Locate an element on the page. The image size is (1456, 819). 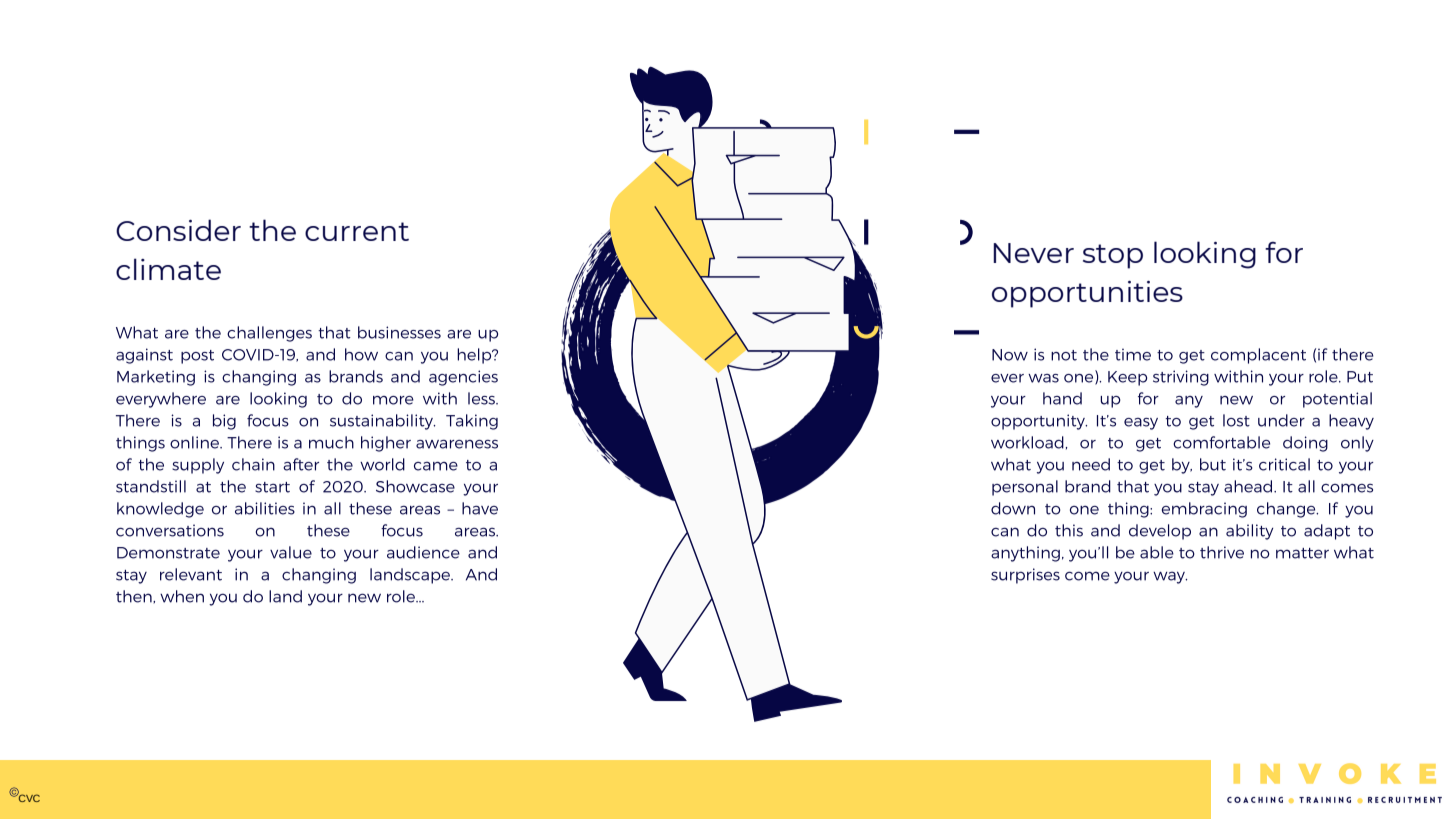
relevant is located at coordinates (191, 574).
